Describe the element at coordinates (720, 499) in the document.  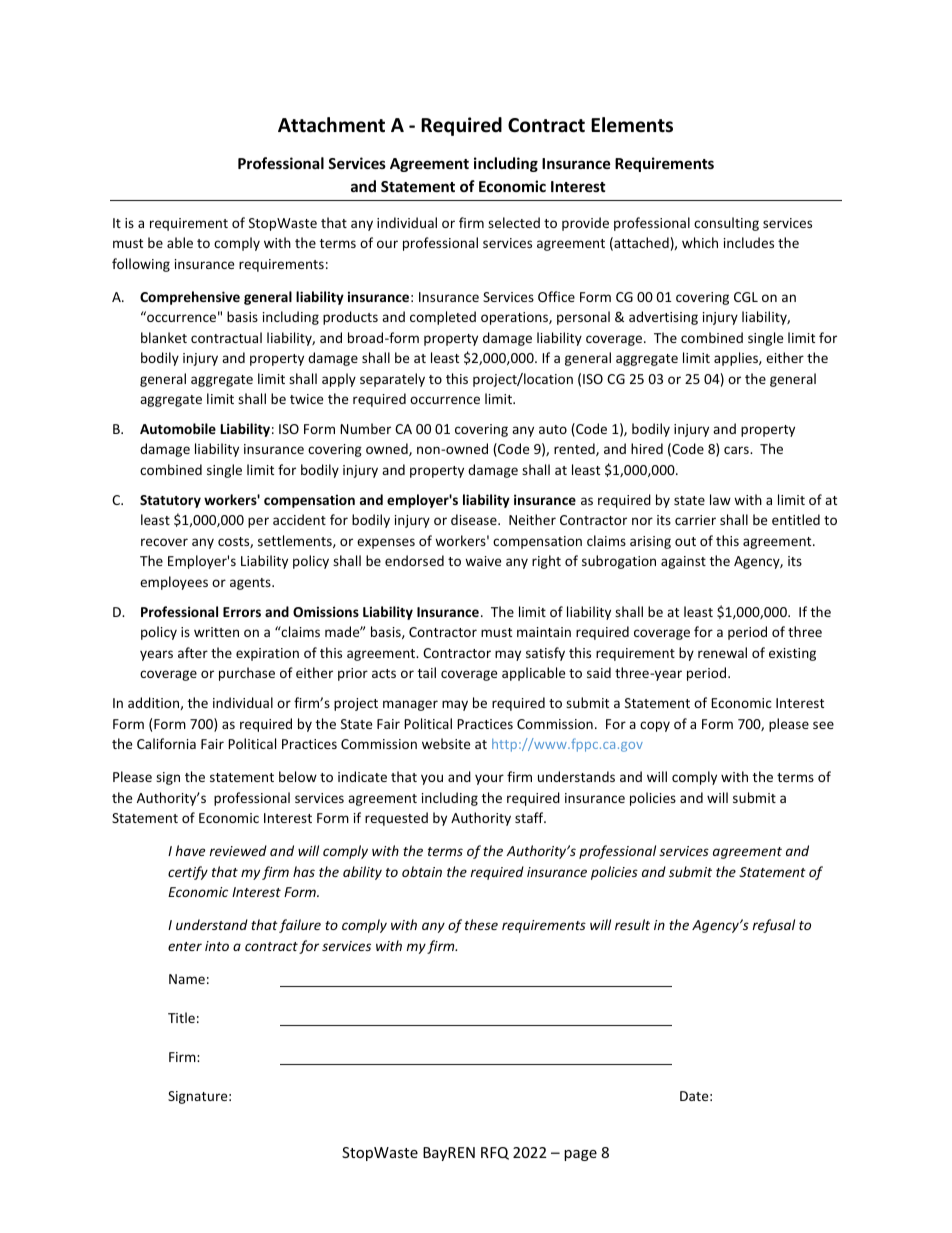
I see `law` at that location.
